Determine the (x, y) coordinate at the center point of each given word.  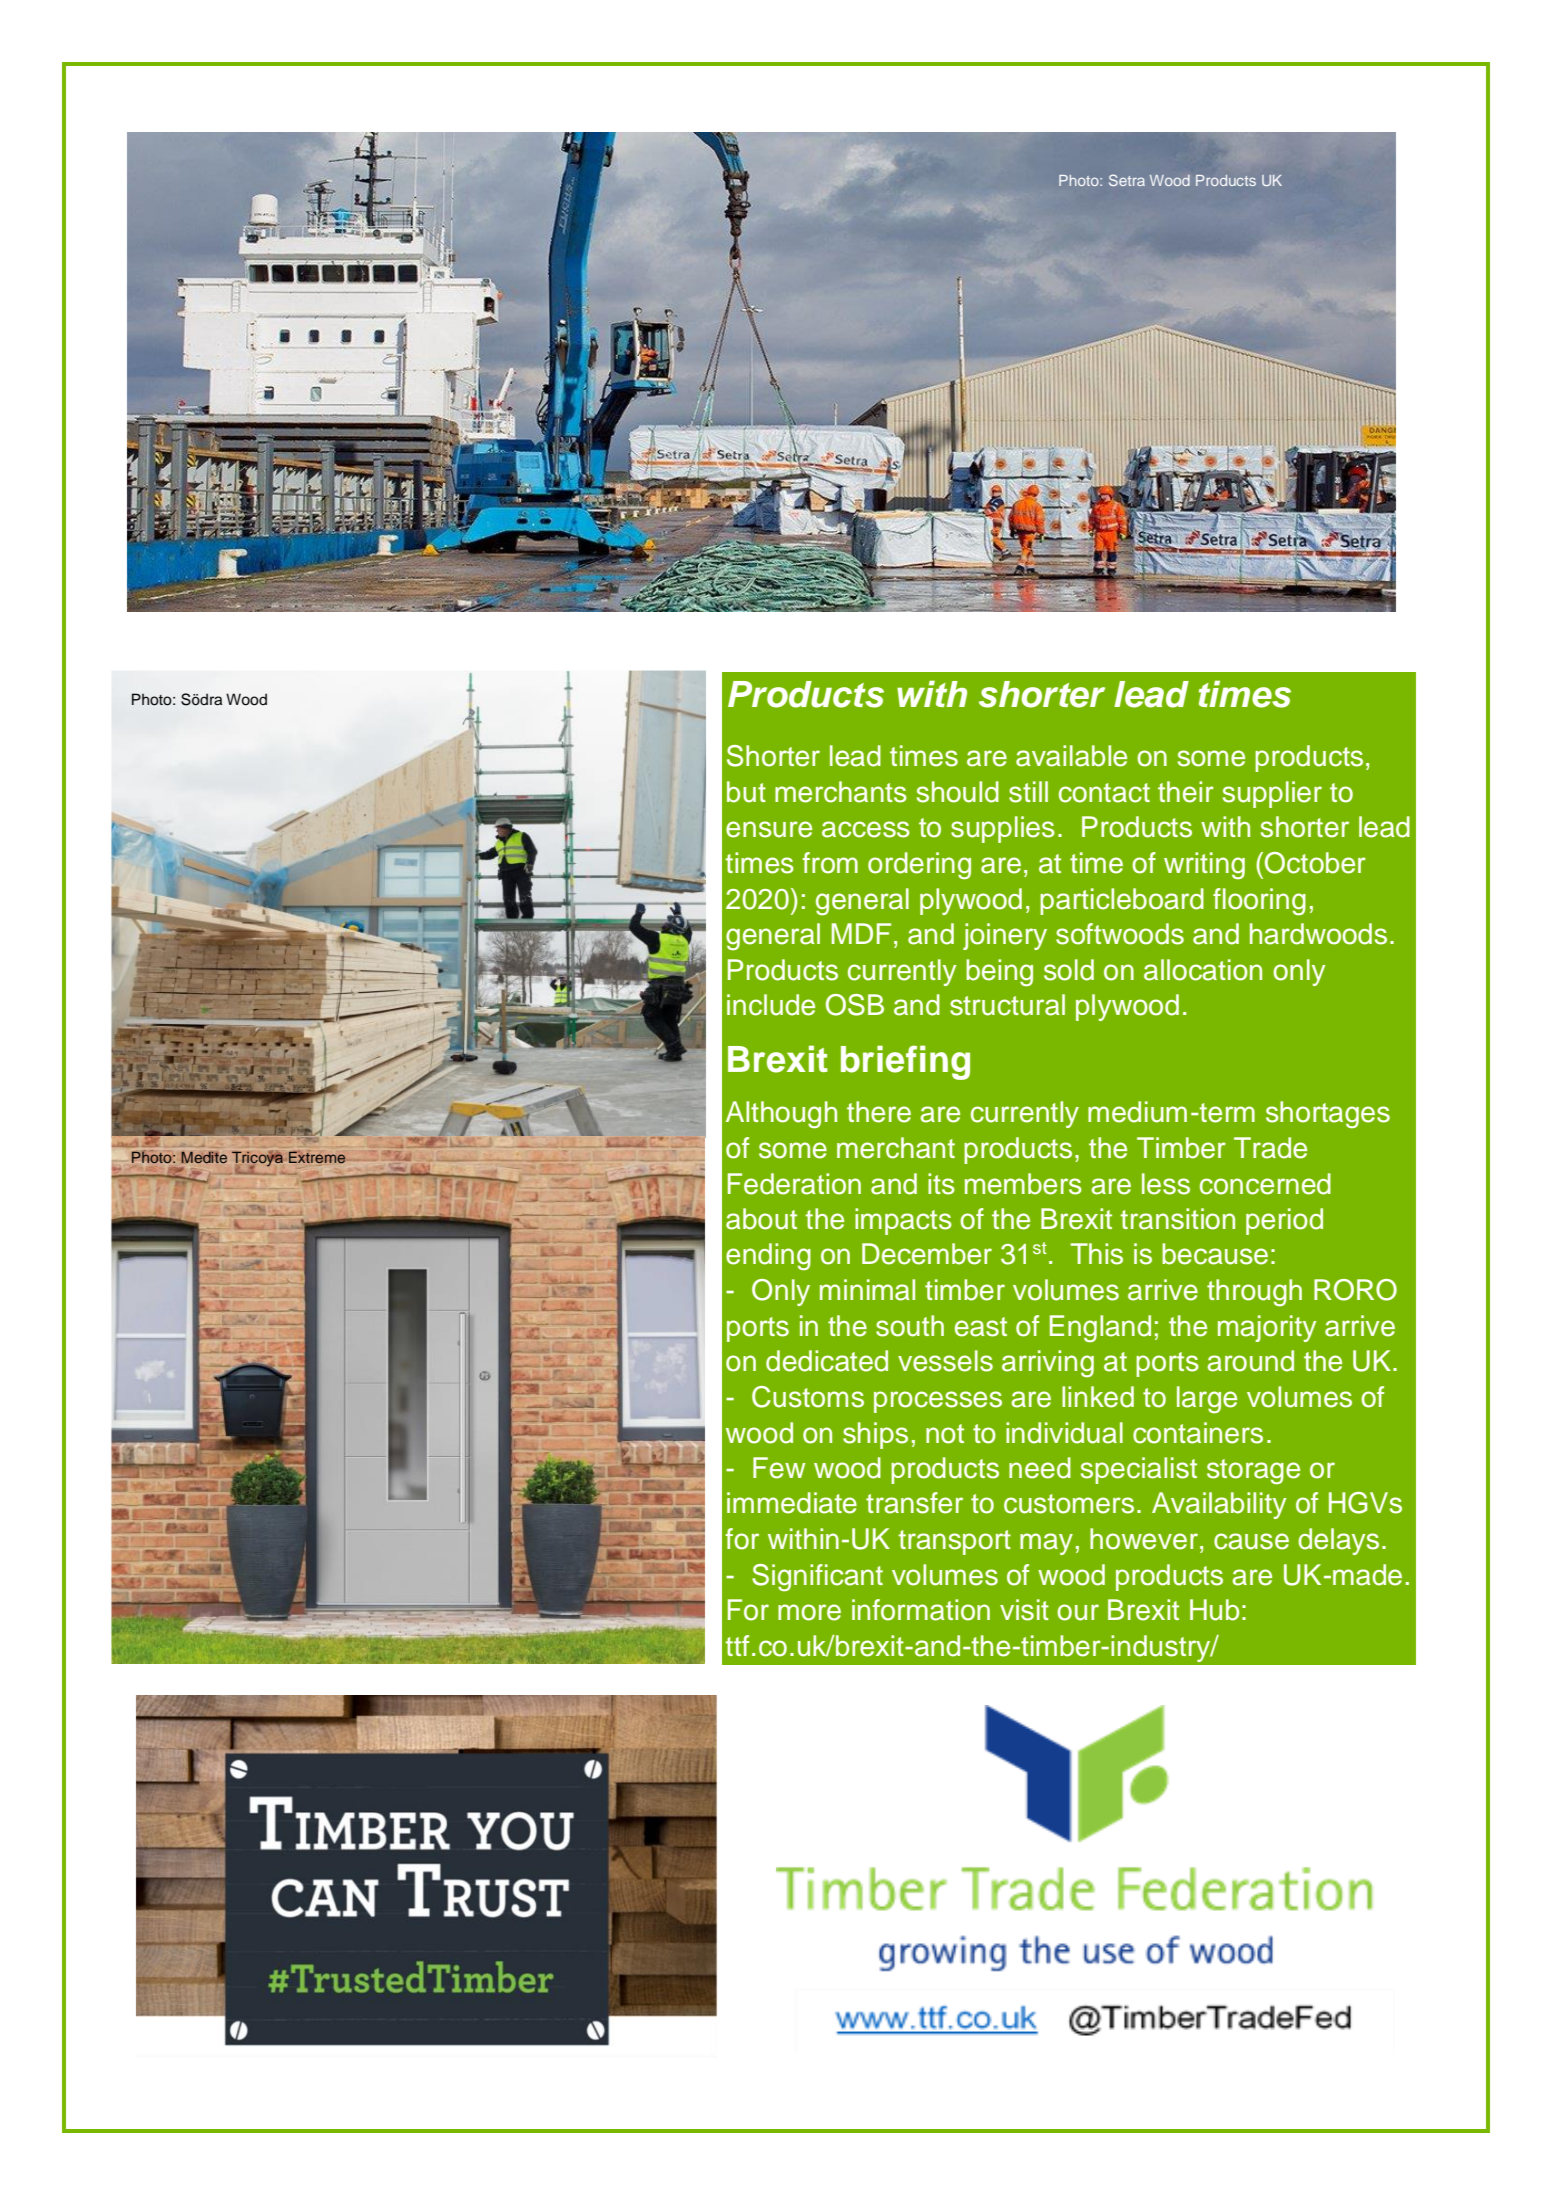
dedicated (827, 1361)
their (1186, 792)
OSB (855, 1005)
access (866, 829)
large (1207, 1400)
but (746, 792)
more (809, 1612)
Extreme (317, 1157)
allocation (1203, 970)
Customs (808, 1397)
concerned (1265, 1184)
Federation (794, 1184)
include (771, 1005)
